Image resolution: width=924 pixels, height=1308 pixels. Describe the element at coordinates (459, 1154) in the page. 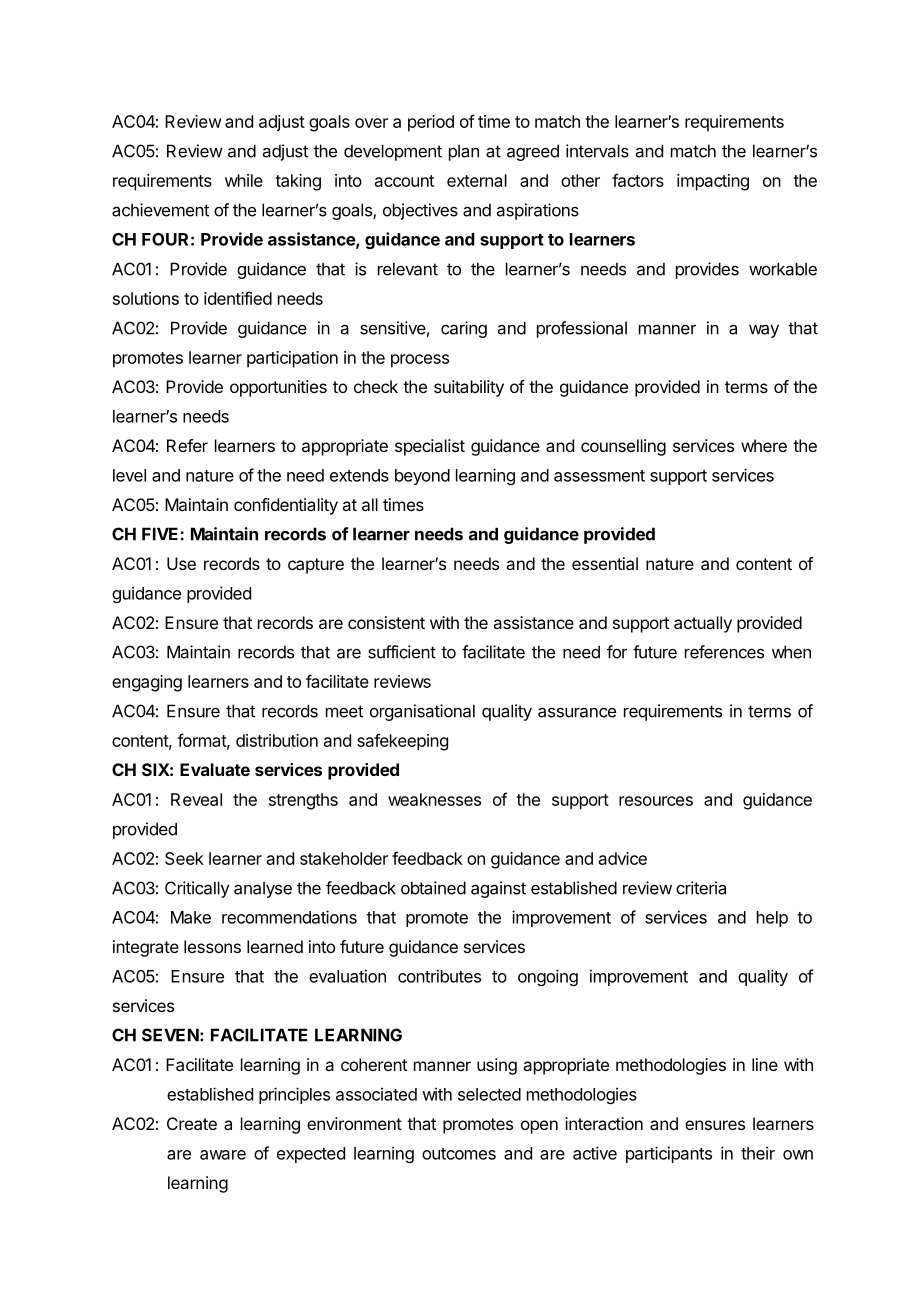

I see `outcomes` at that location.
